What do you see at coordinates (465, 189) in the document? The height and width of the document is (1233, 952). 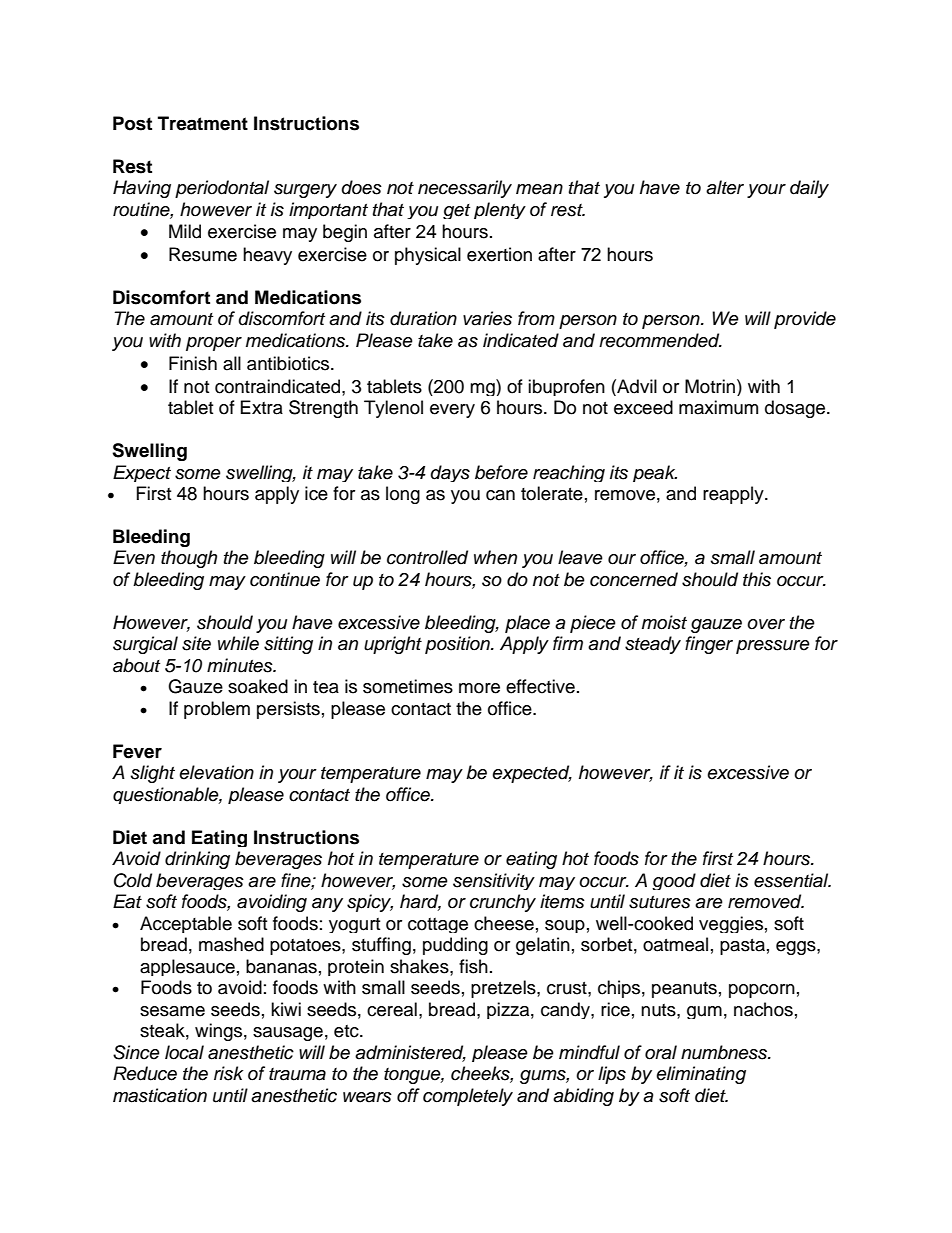 I see `necessarily` at bounding box center [465, 189].
